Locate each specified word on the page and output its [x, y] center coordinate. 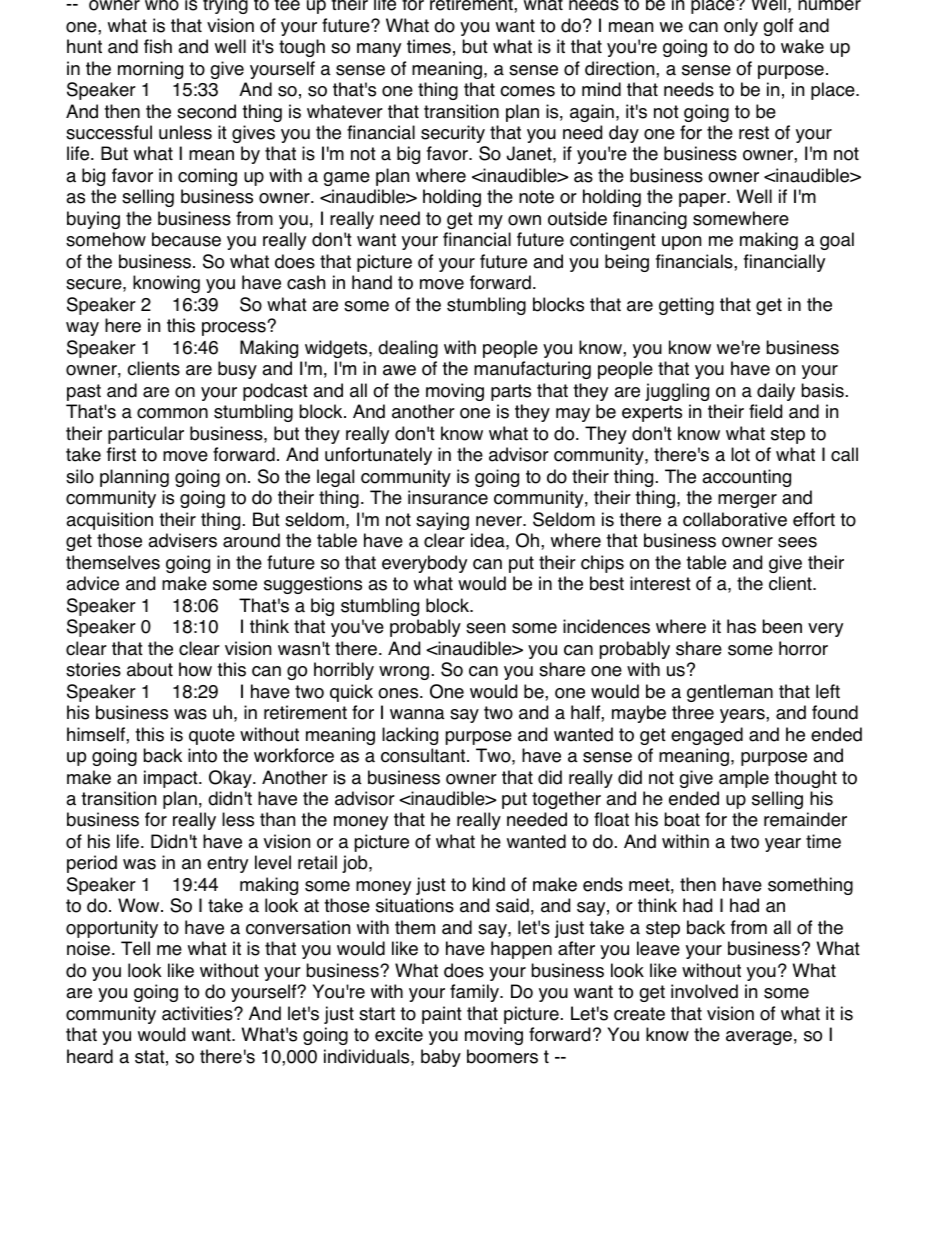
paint [442, 1015]
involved [704, 991]
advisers [182, 540]
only [741, 27]
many [379, 50]
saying [442, 521]
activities [198, 1013]
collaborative [735, 519]
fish [158, 46]
